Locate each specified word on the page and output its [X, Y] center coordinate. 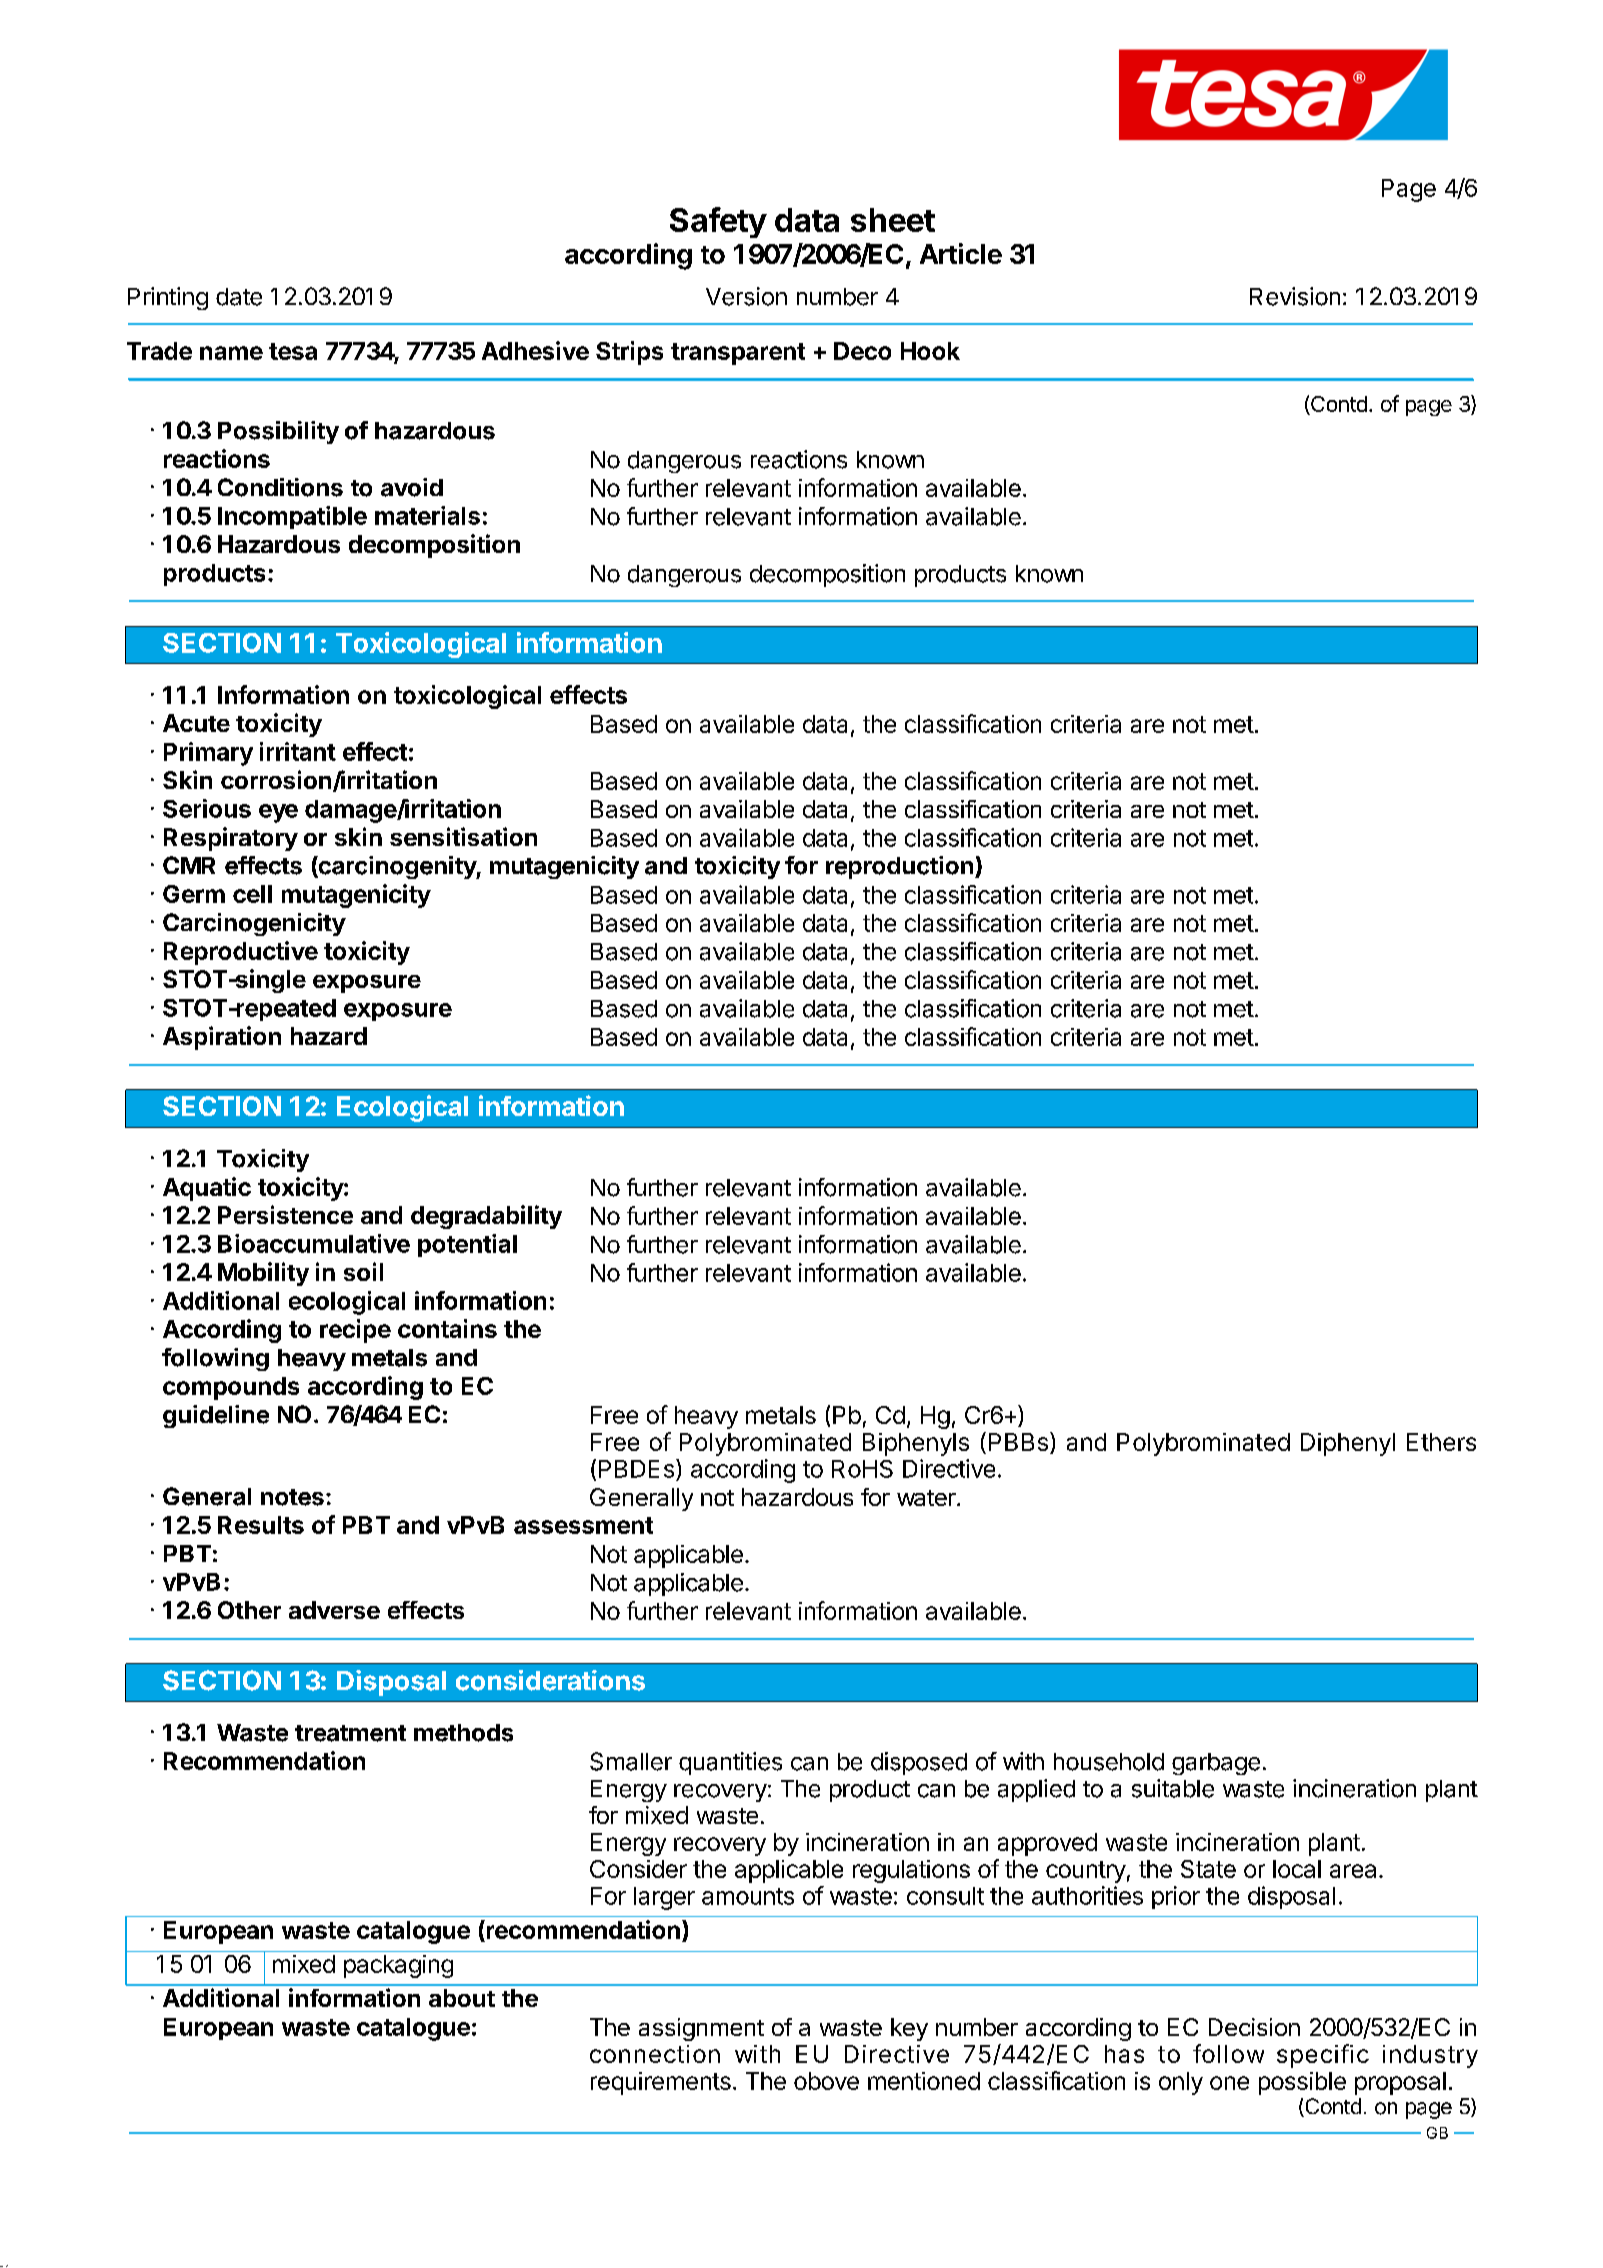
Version [746, 296]
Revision [1295, 296]
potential [467, 1245]
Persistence [285, 1214]
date [239, 297]
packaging [398, 1966]
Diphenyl [1348, 1444]
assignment [701, 2029]
